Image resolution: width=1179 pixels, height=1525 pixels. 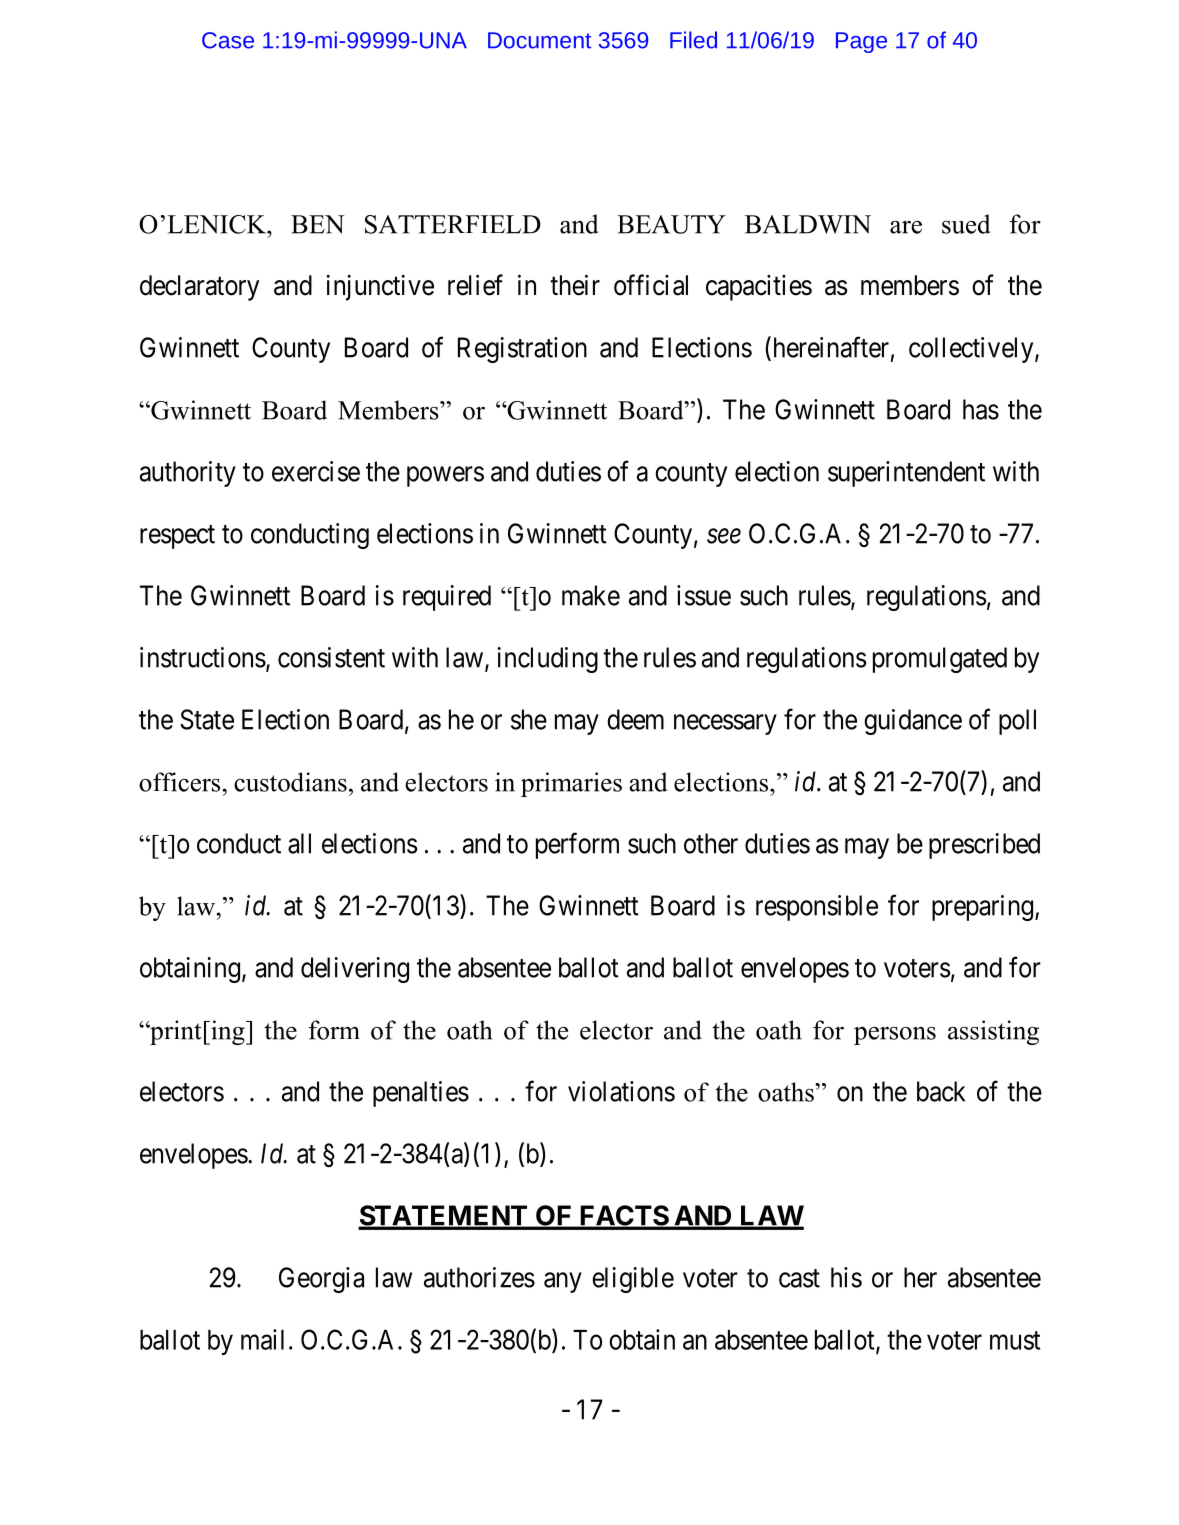 What do you see at coordinates (228, 40) in the screenshot?
I see `Case` at bounding box center [228, 40].
